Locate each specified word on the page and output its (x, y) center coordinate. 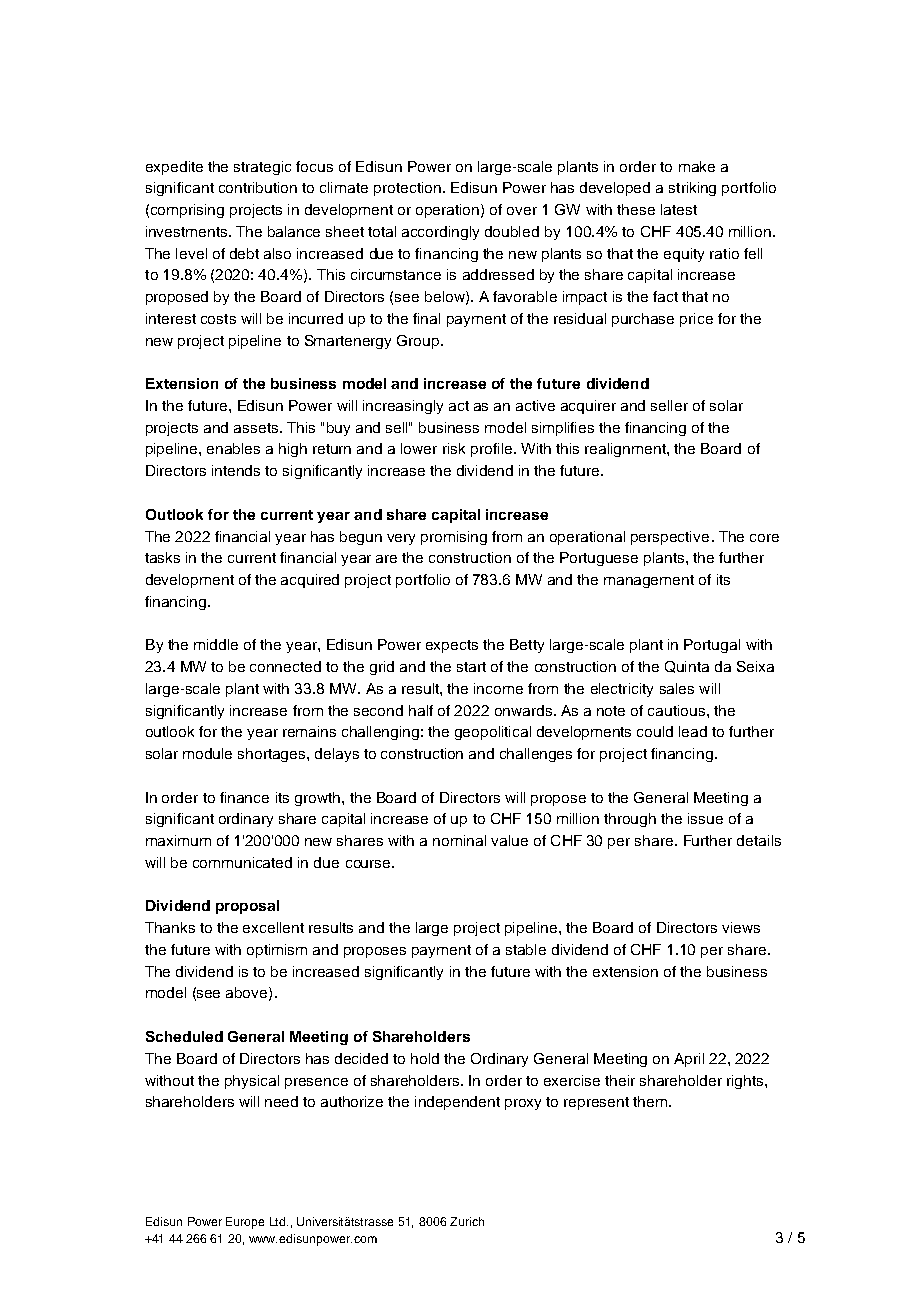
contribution (258, 187)
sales (677, 688)
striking (692, 189)
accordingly (440, 233)
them (651, 1101)
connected (285, 666)
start (471, 667)
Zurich (467, 1221)
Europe (245, 1223)
